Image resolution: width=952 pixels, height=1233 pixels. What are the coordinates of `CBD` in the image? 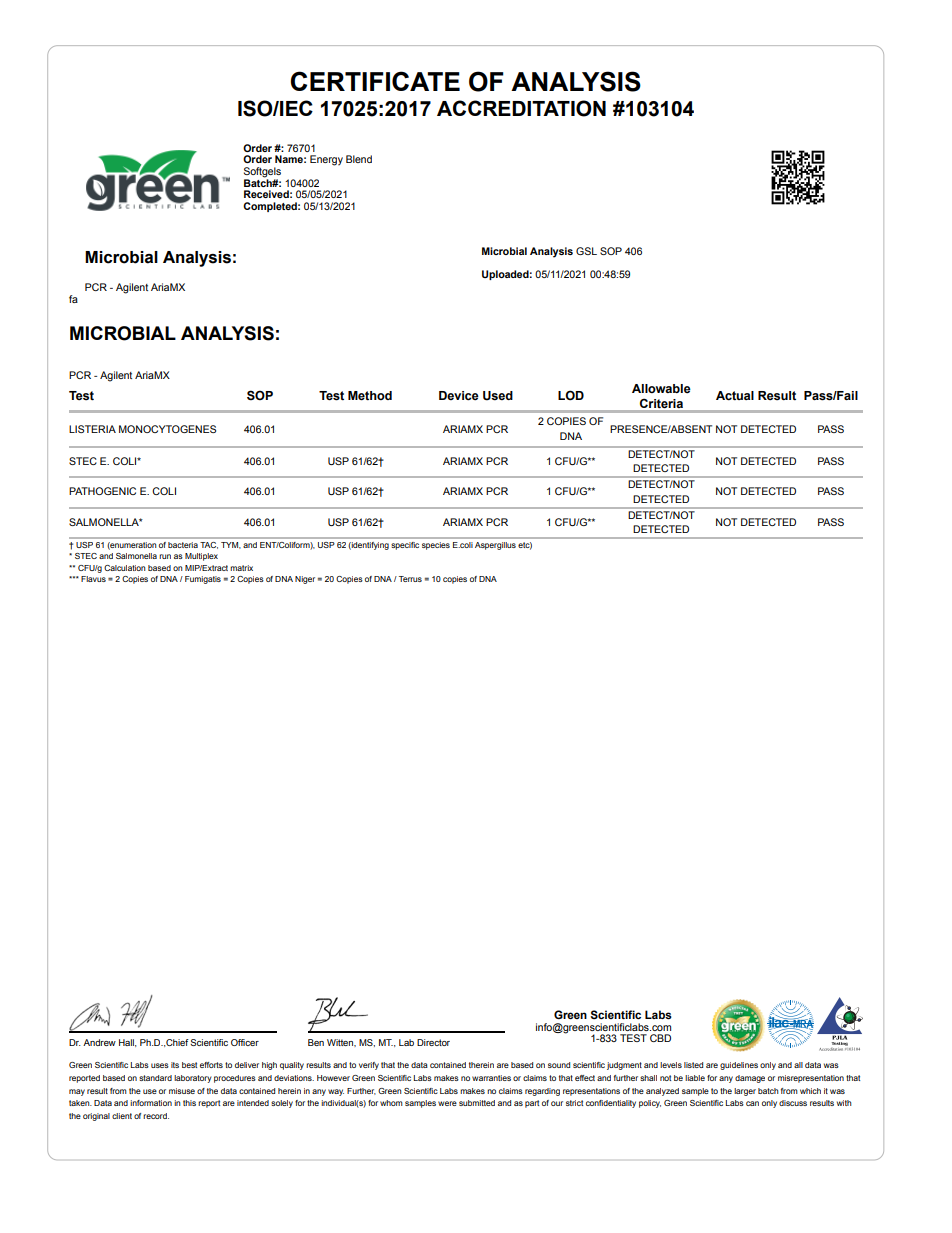 It's located at (660, 1038).
